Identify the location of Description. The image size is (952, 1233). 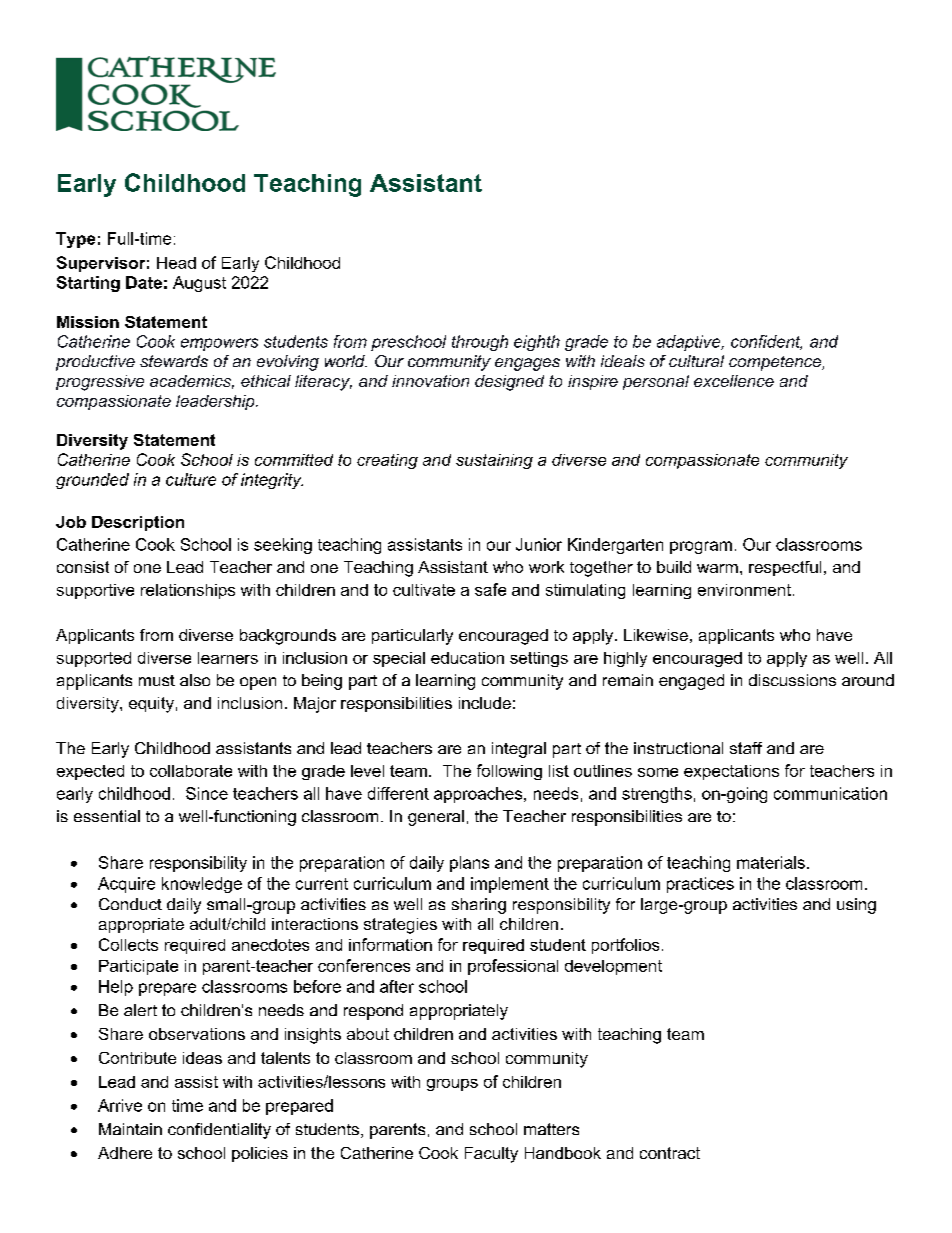
(138, 523).
